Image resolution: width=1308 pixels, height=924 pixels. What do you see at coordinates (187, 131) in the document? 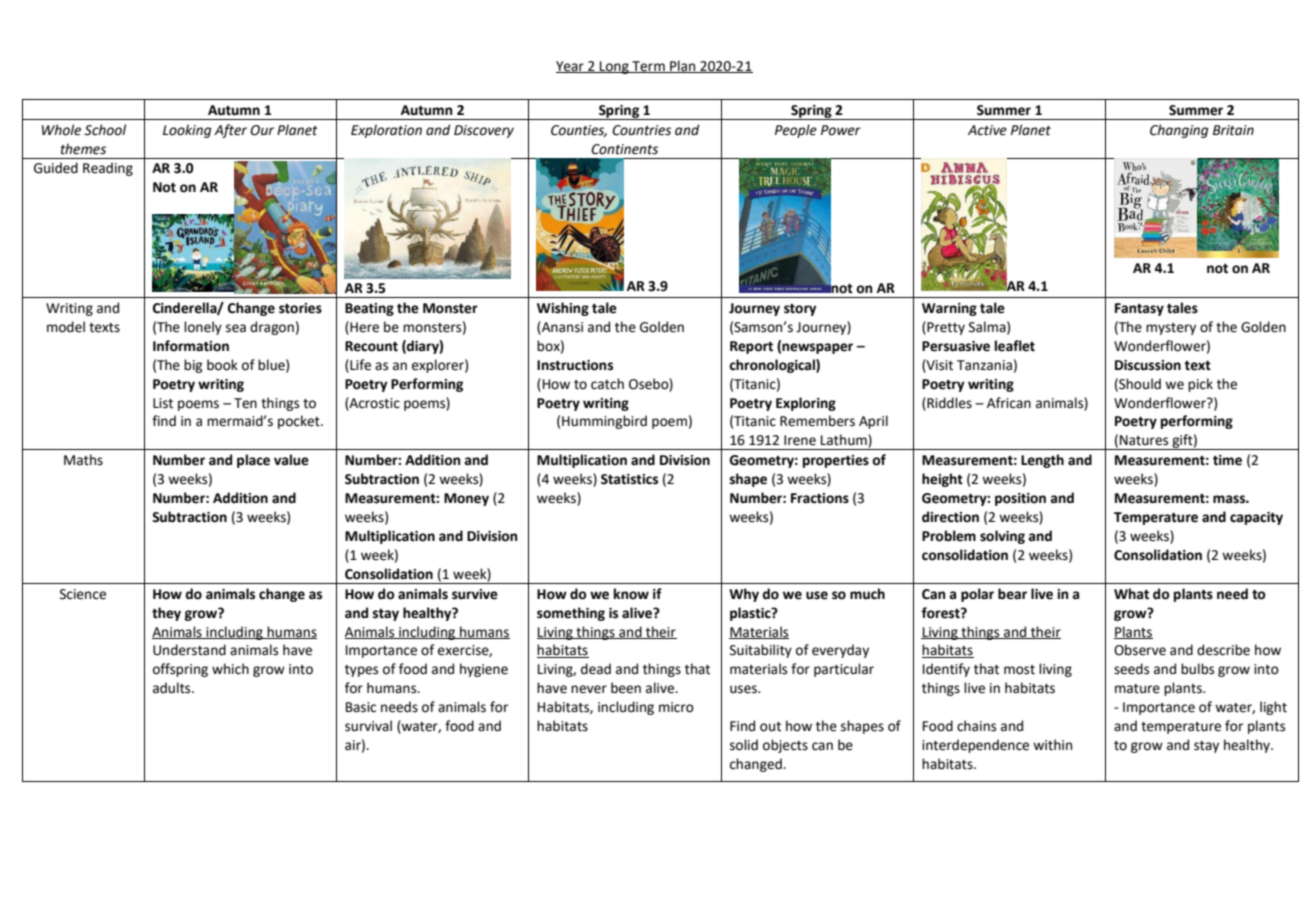
I see `Looking` at bounding box center [187, 131].
